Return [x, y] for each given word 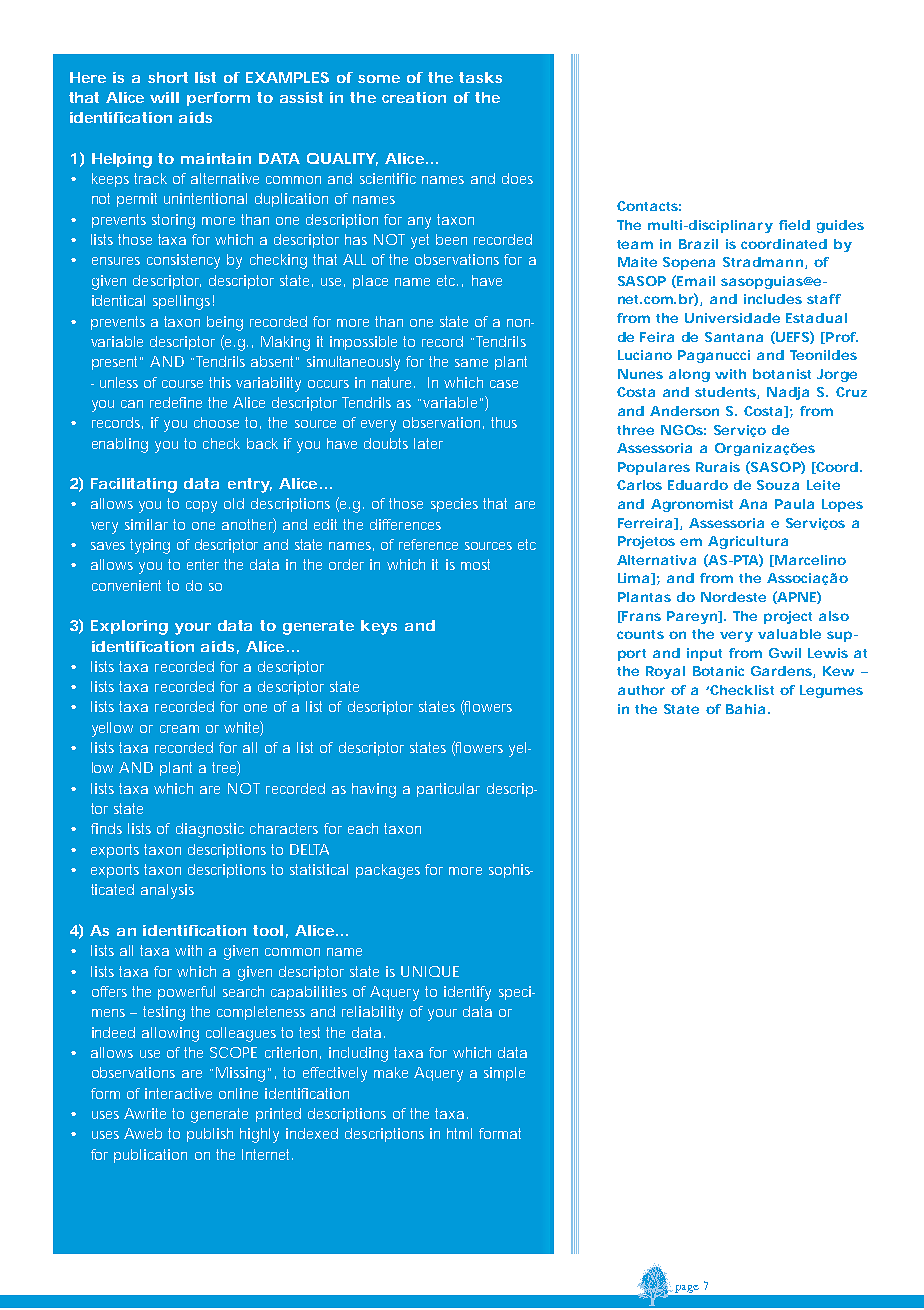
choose [216, 422]
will [164, 97]
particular [448, 790]
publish [210, 1135]
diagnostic [210, 830]
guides [840, 226]
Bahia [745, 709]
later [428, 443]
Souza [778, 485]
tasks [480, 77]
